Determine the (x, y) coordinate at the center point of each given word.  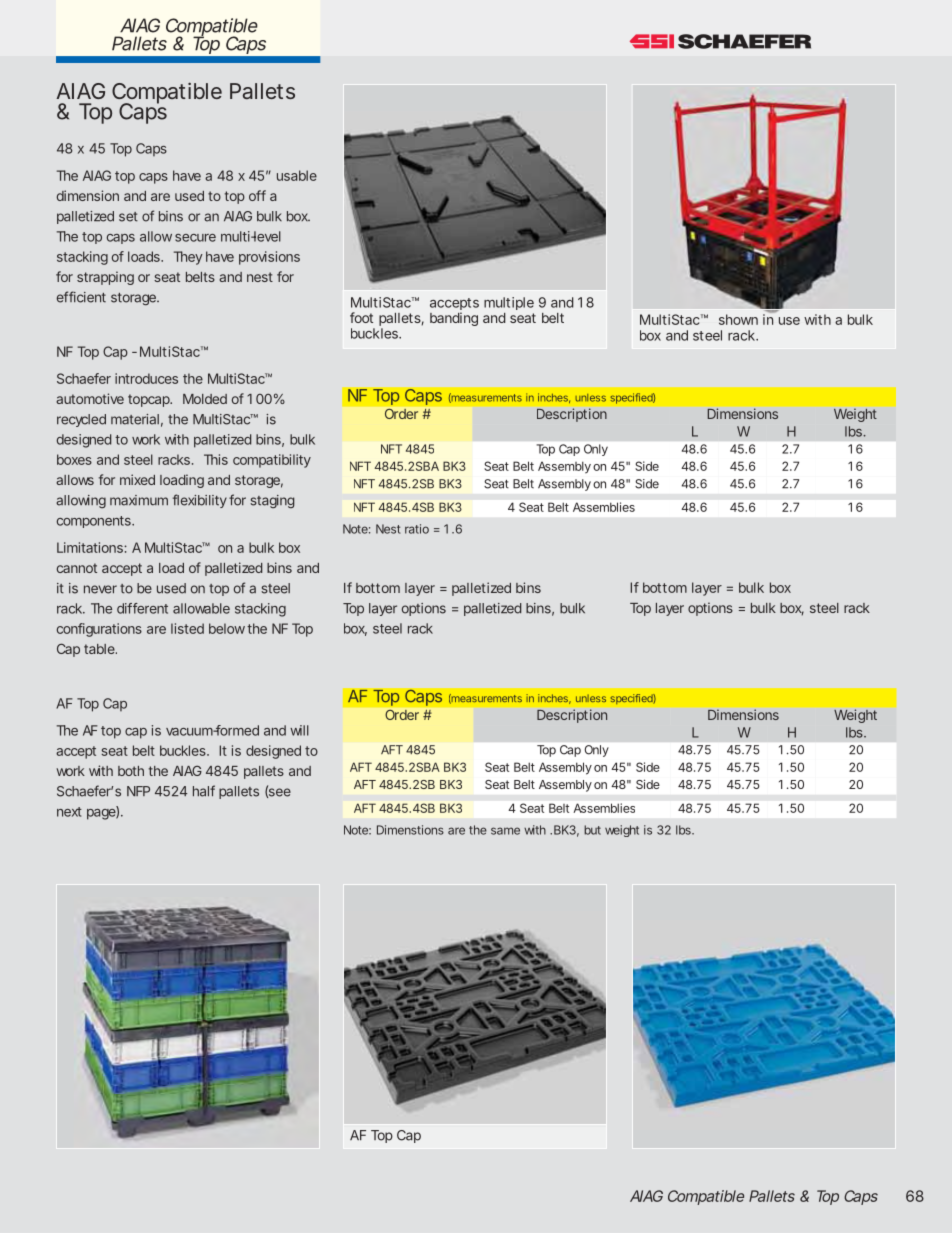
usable (297, 175)
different (142, 608)
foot (361, 317)
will (299, 730)
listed (187, 628)
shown (738, 319)
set (128, 217)
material (135, 419)
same (505, 831)
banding (454, 319)
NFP (138, 791)
